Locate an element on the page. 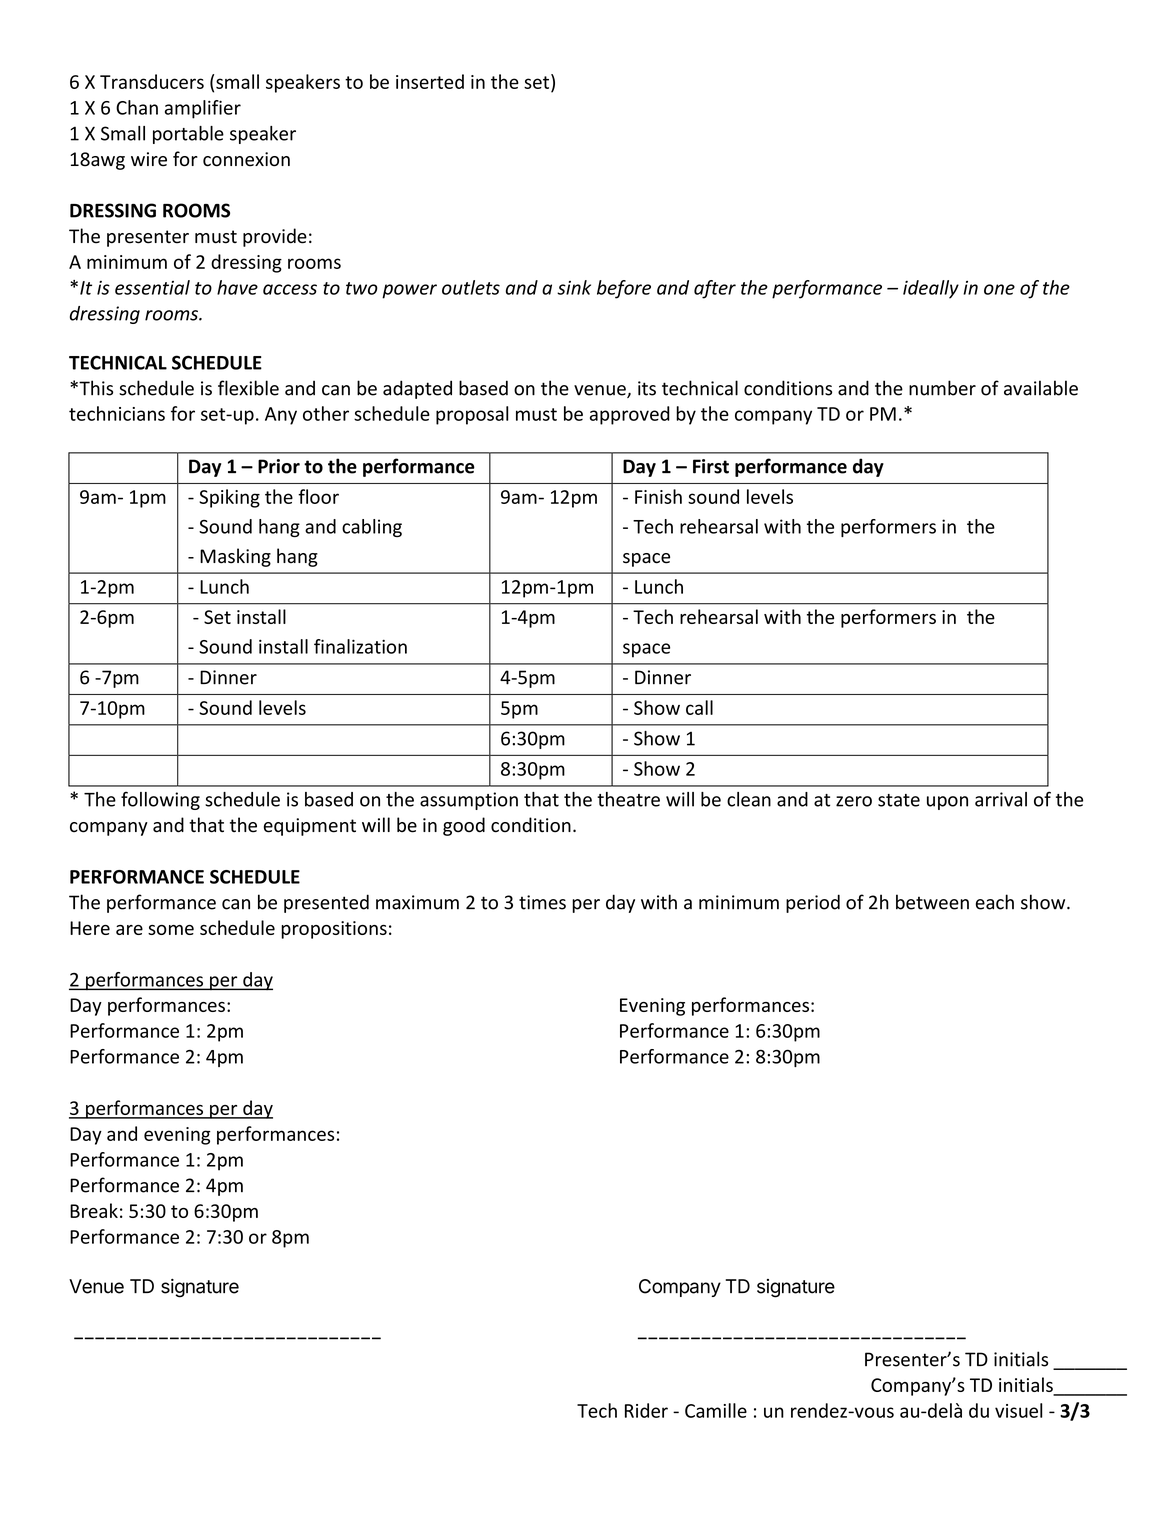 The height and width of the page is (1517, 1172). number is located at coordinates (942, 388).
